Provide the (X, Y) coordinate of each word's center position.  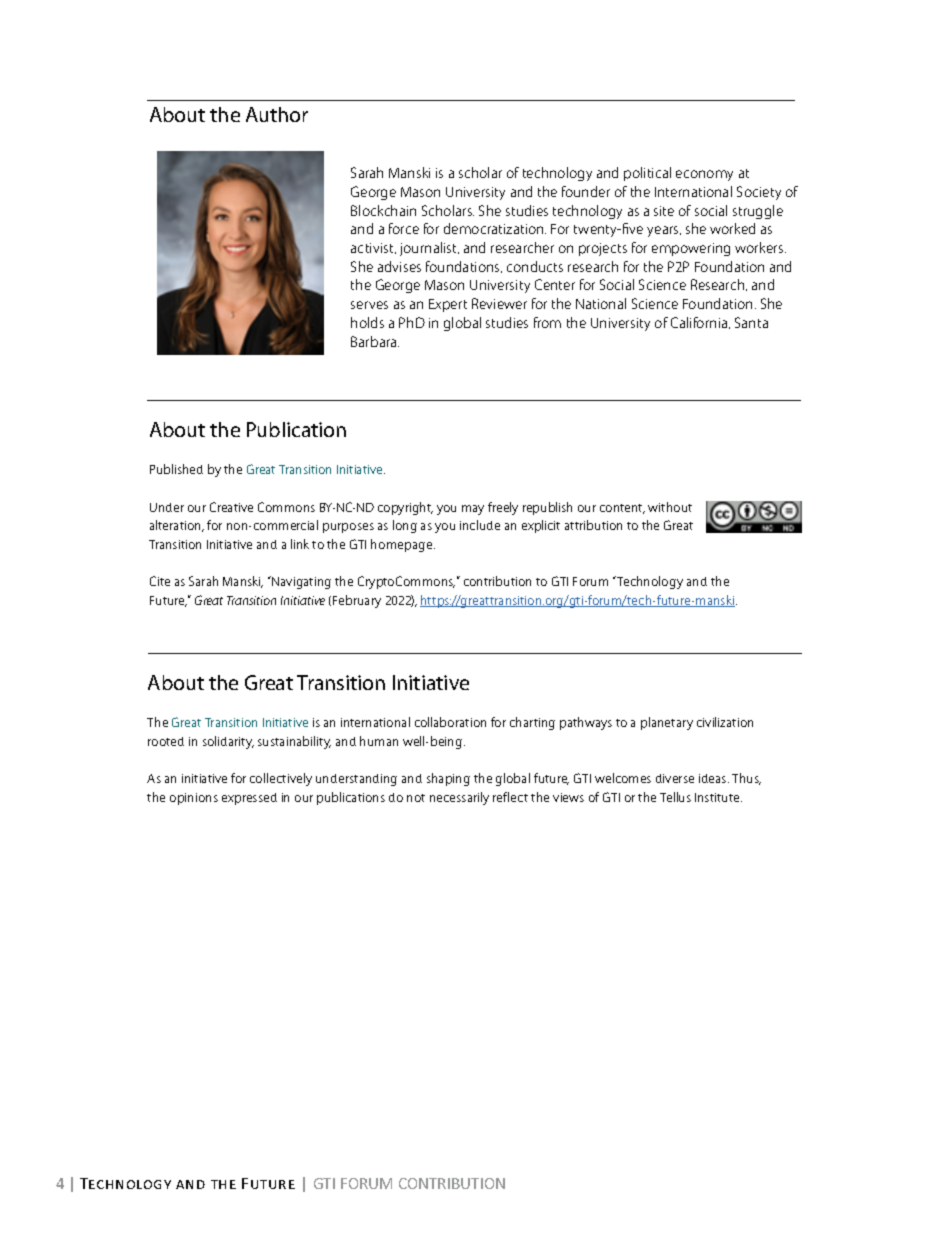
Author (277, 114)
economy (704, 175)
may (473, 510)
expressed (249, 799)
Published (176, 469)
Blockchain (383, 210)
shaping (448, 779)
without (670, 507)
